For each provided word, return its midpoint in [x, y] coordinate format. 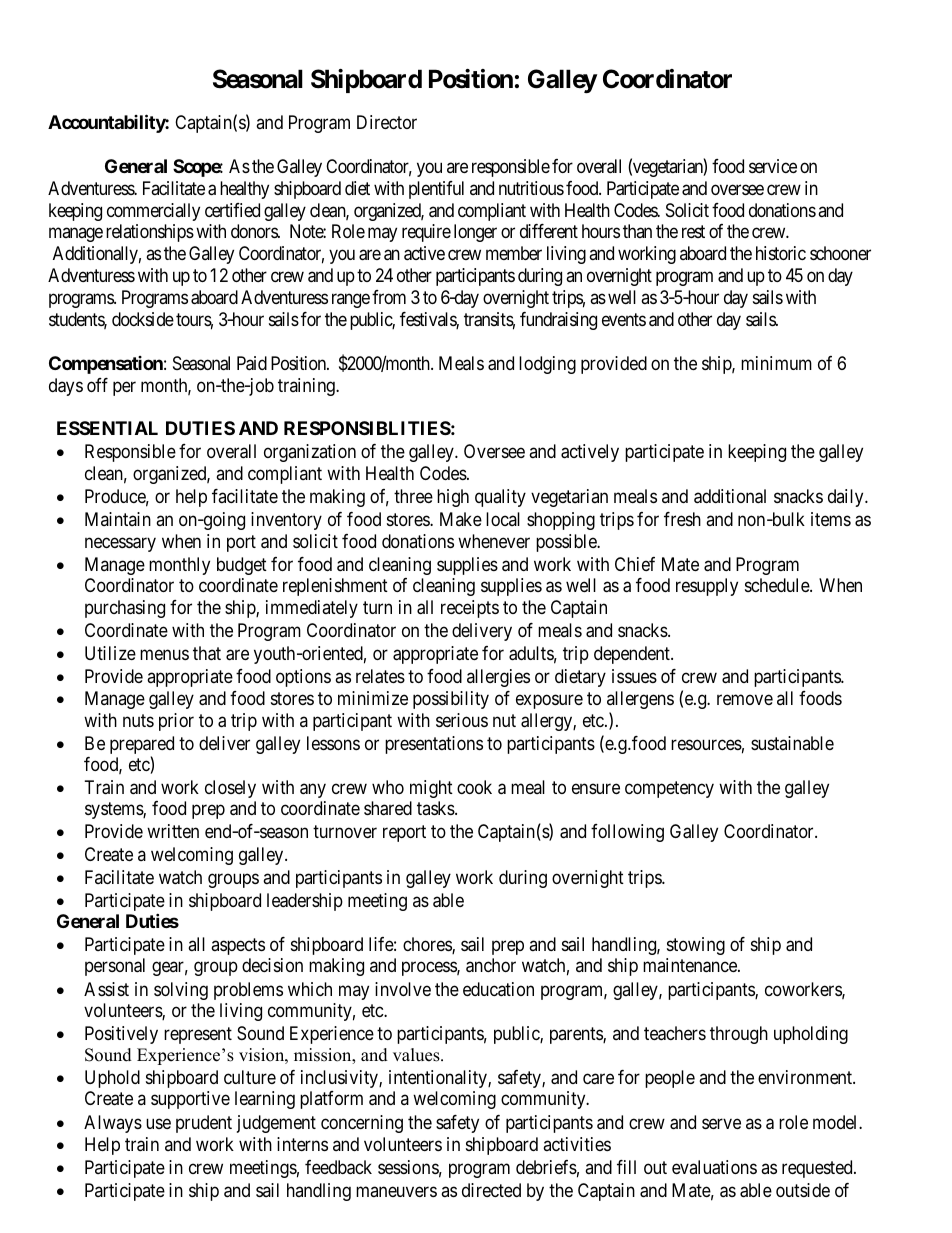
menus [164, 654]
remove [745, 700]
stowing [696, 946]
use [158, 1123]
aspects [238, 946]
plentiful [436, 190]
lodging [547, 365]
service [773, 166]
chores [428, 945]
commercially [153, 212]
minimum [776, 363]
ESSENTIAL [107, 428]
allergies [498, 678]
